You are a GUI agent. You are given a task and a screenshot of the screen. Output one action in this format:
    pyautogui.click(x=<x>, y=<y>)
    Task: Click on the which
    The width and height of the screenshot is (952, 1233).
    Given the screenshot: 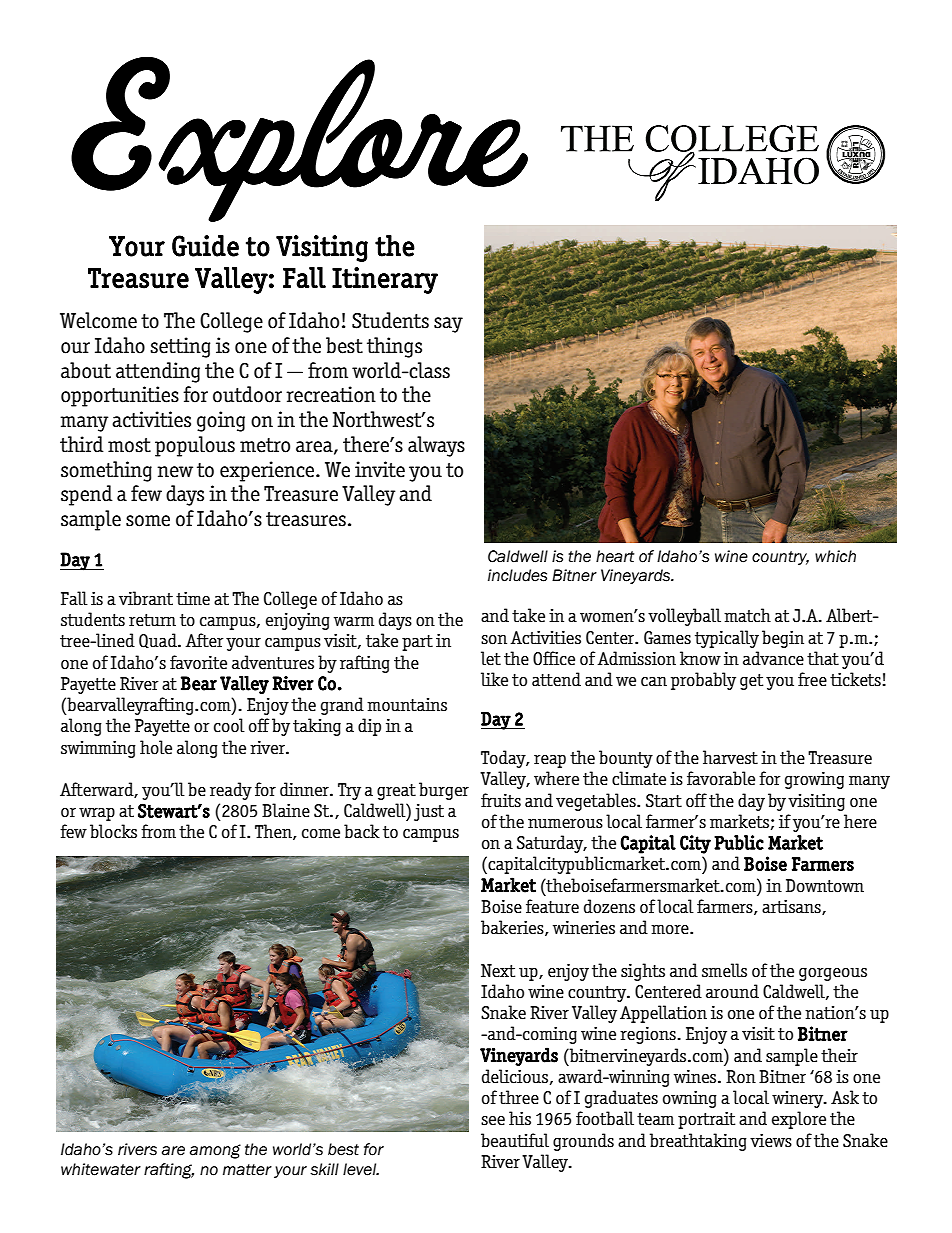 What is the action you would take?
    pyautogui.click(x=835, y=556)
